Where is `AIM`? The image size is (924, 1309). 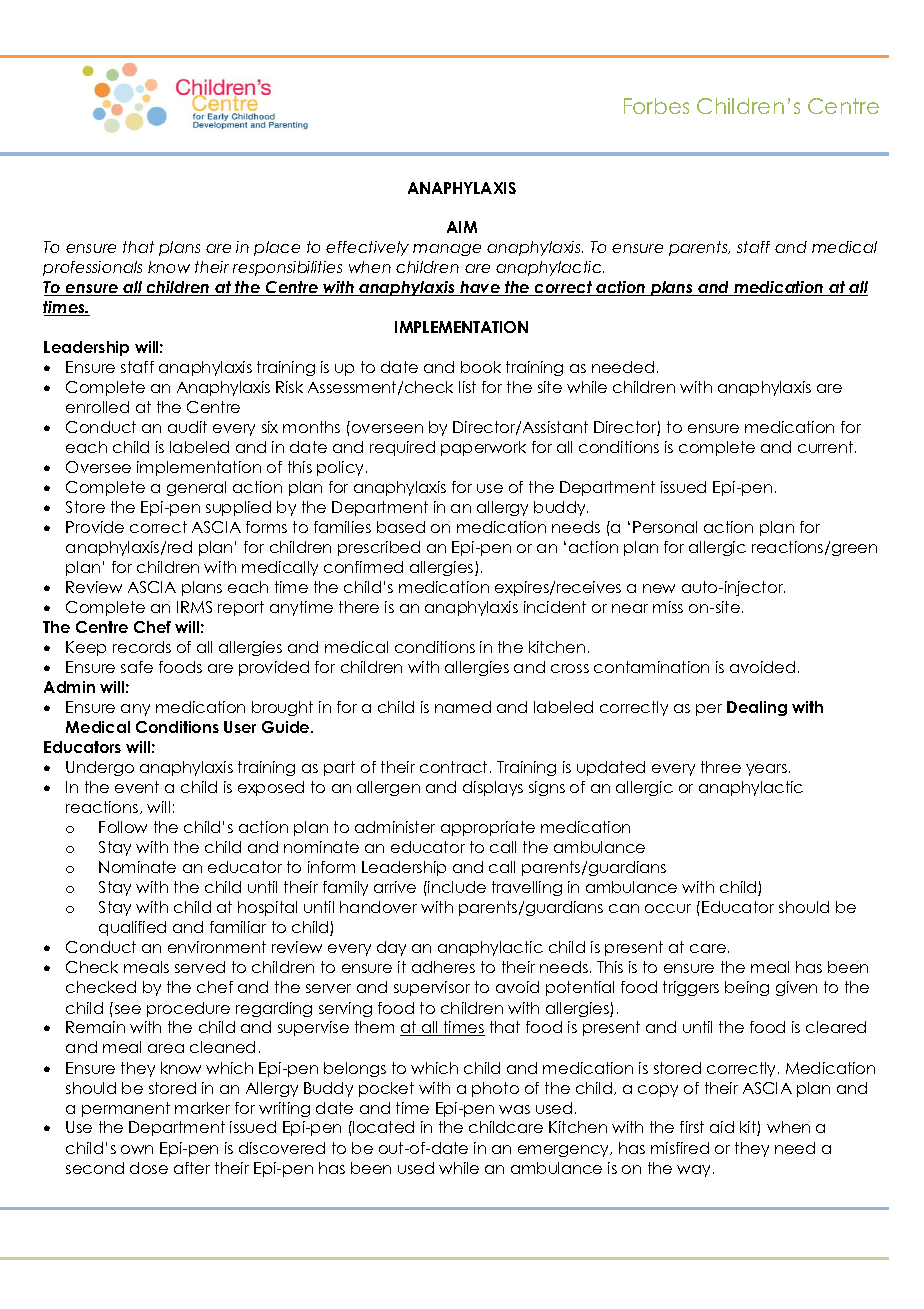 AIM is located at coordinates (462, 227).
